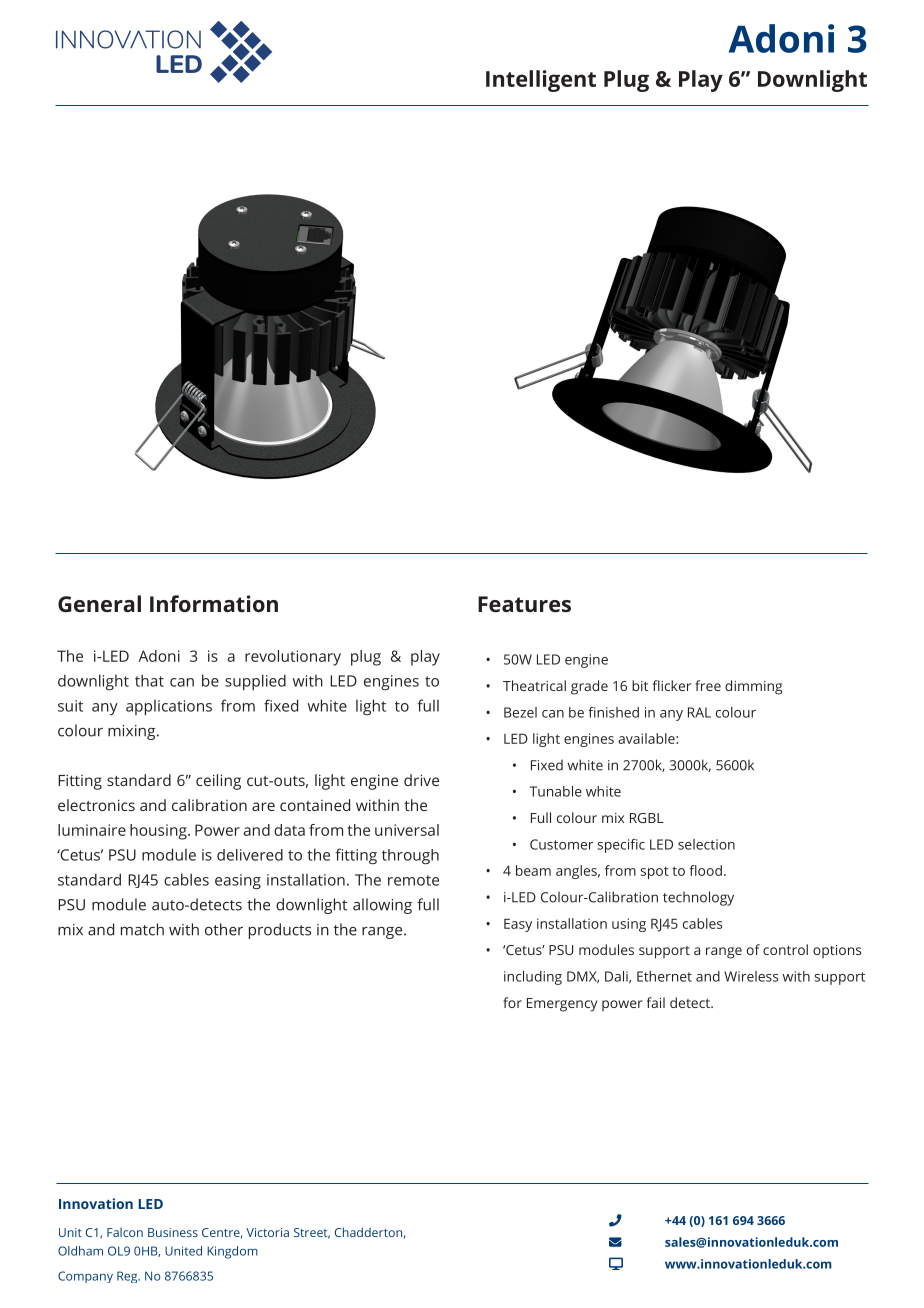 Image resolution: width=924 pixels, height=1308 pixels. Describe the element at coordinates (524, 604) in the page. I see `Features` at that location.
